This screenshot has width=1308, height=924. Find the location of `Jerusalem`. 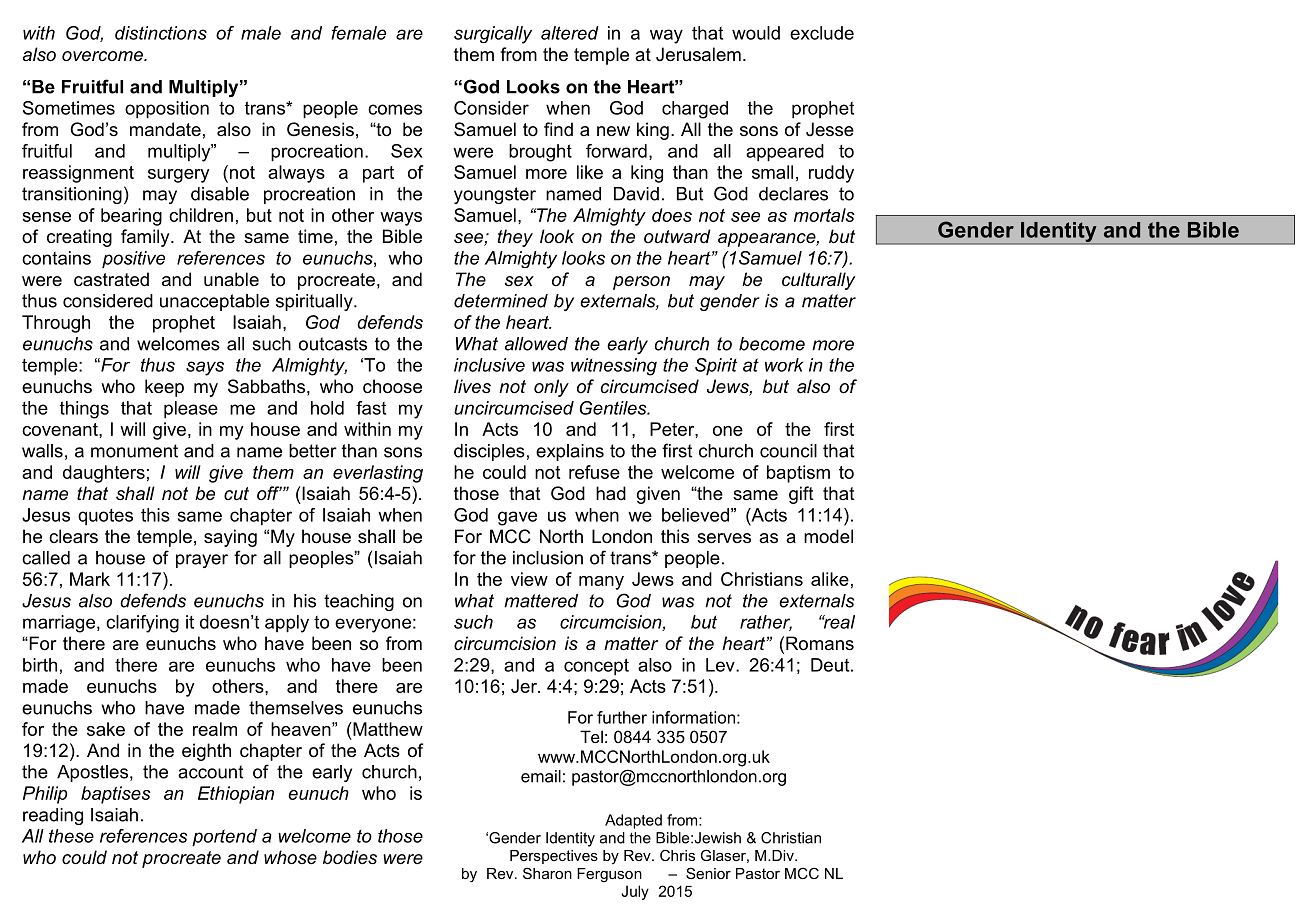

Jerusalem is located at coordinates (698, 54).
